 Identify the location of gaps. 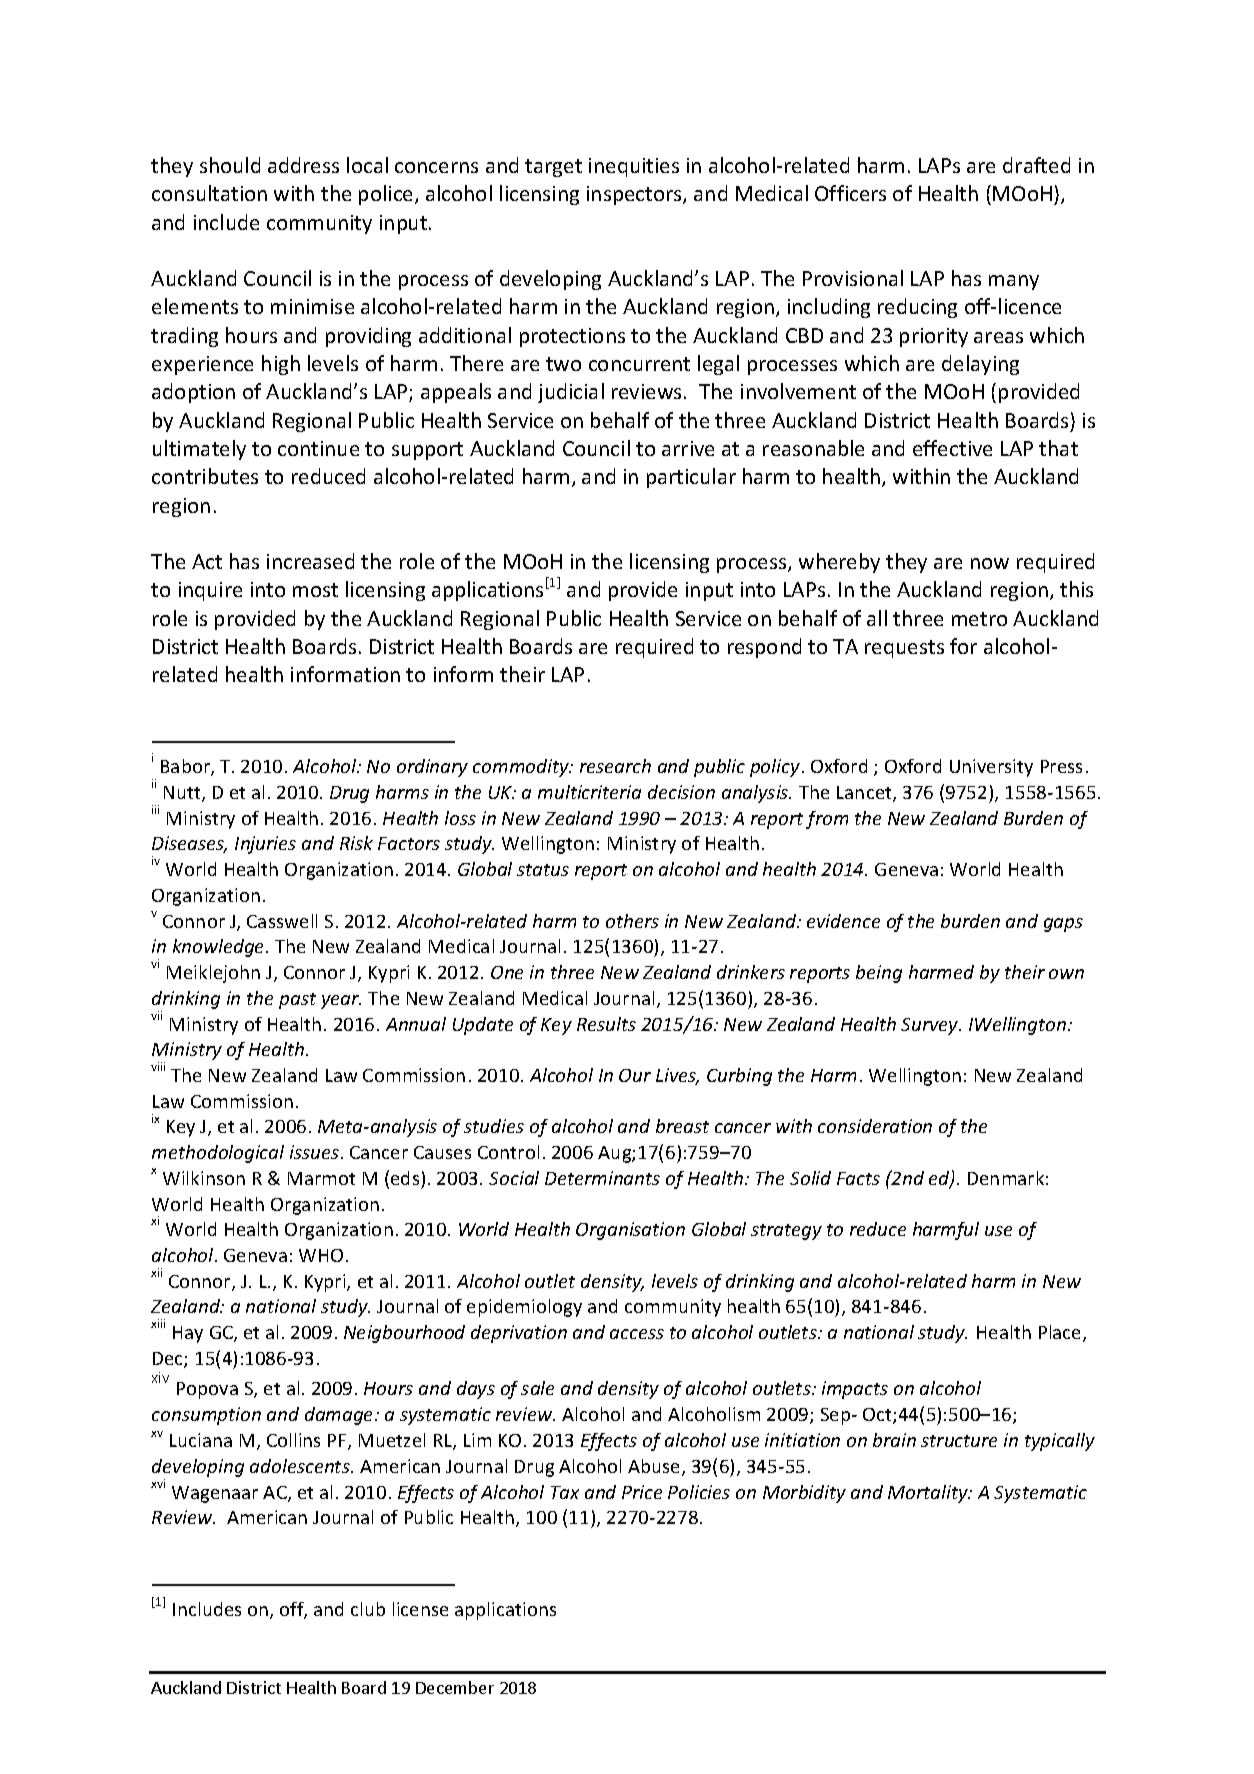
(1063, 925).
